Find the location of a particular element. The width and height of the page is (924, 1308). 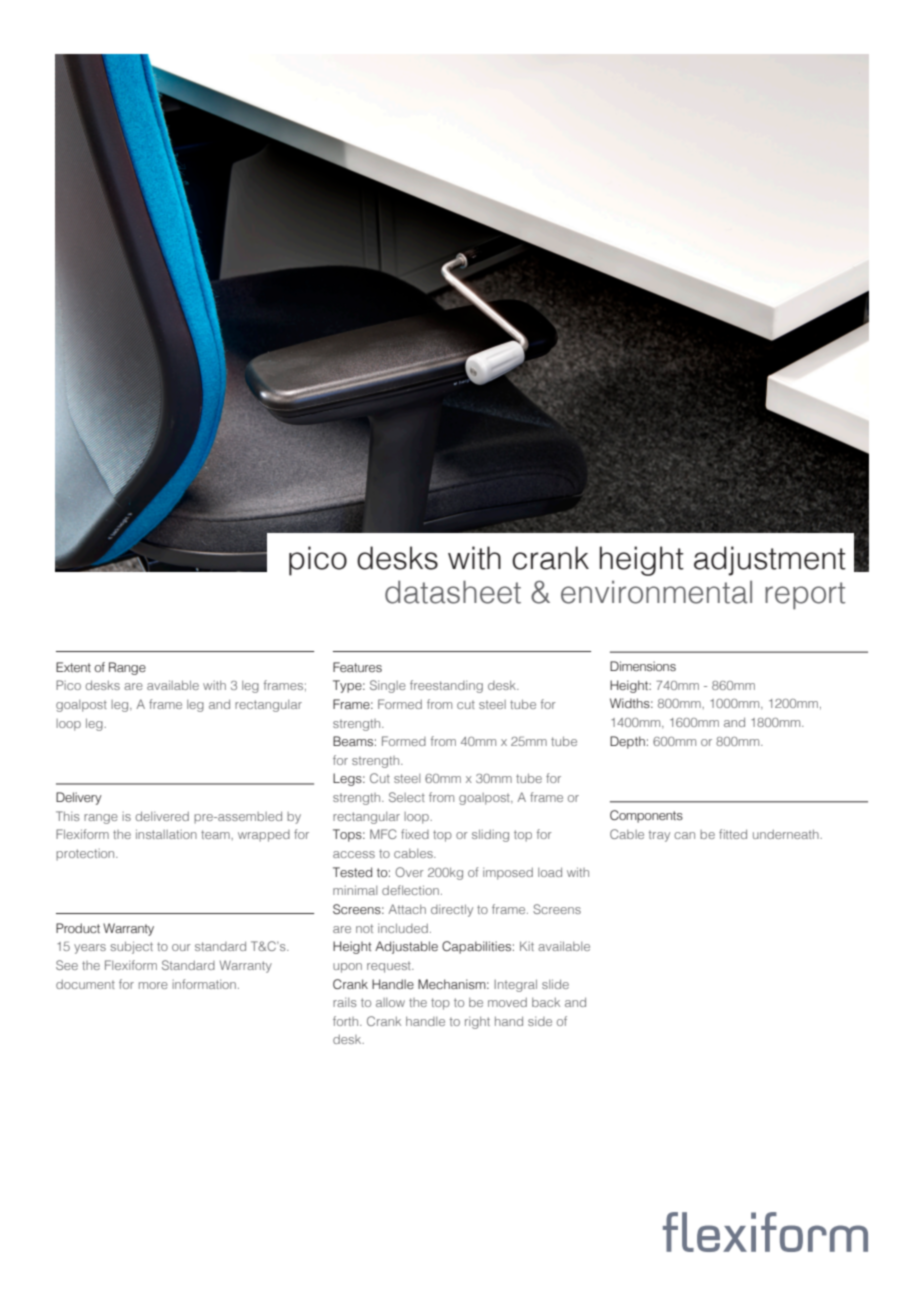

allow is located at coordinates (390, 1002).
